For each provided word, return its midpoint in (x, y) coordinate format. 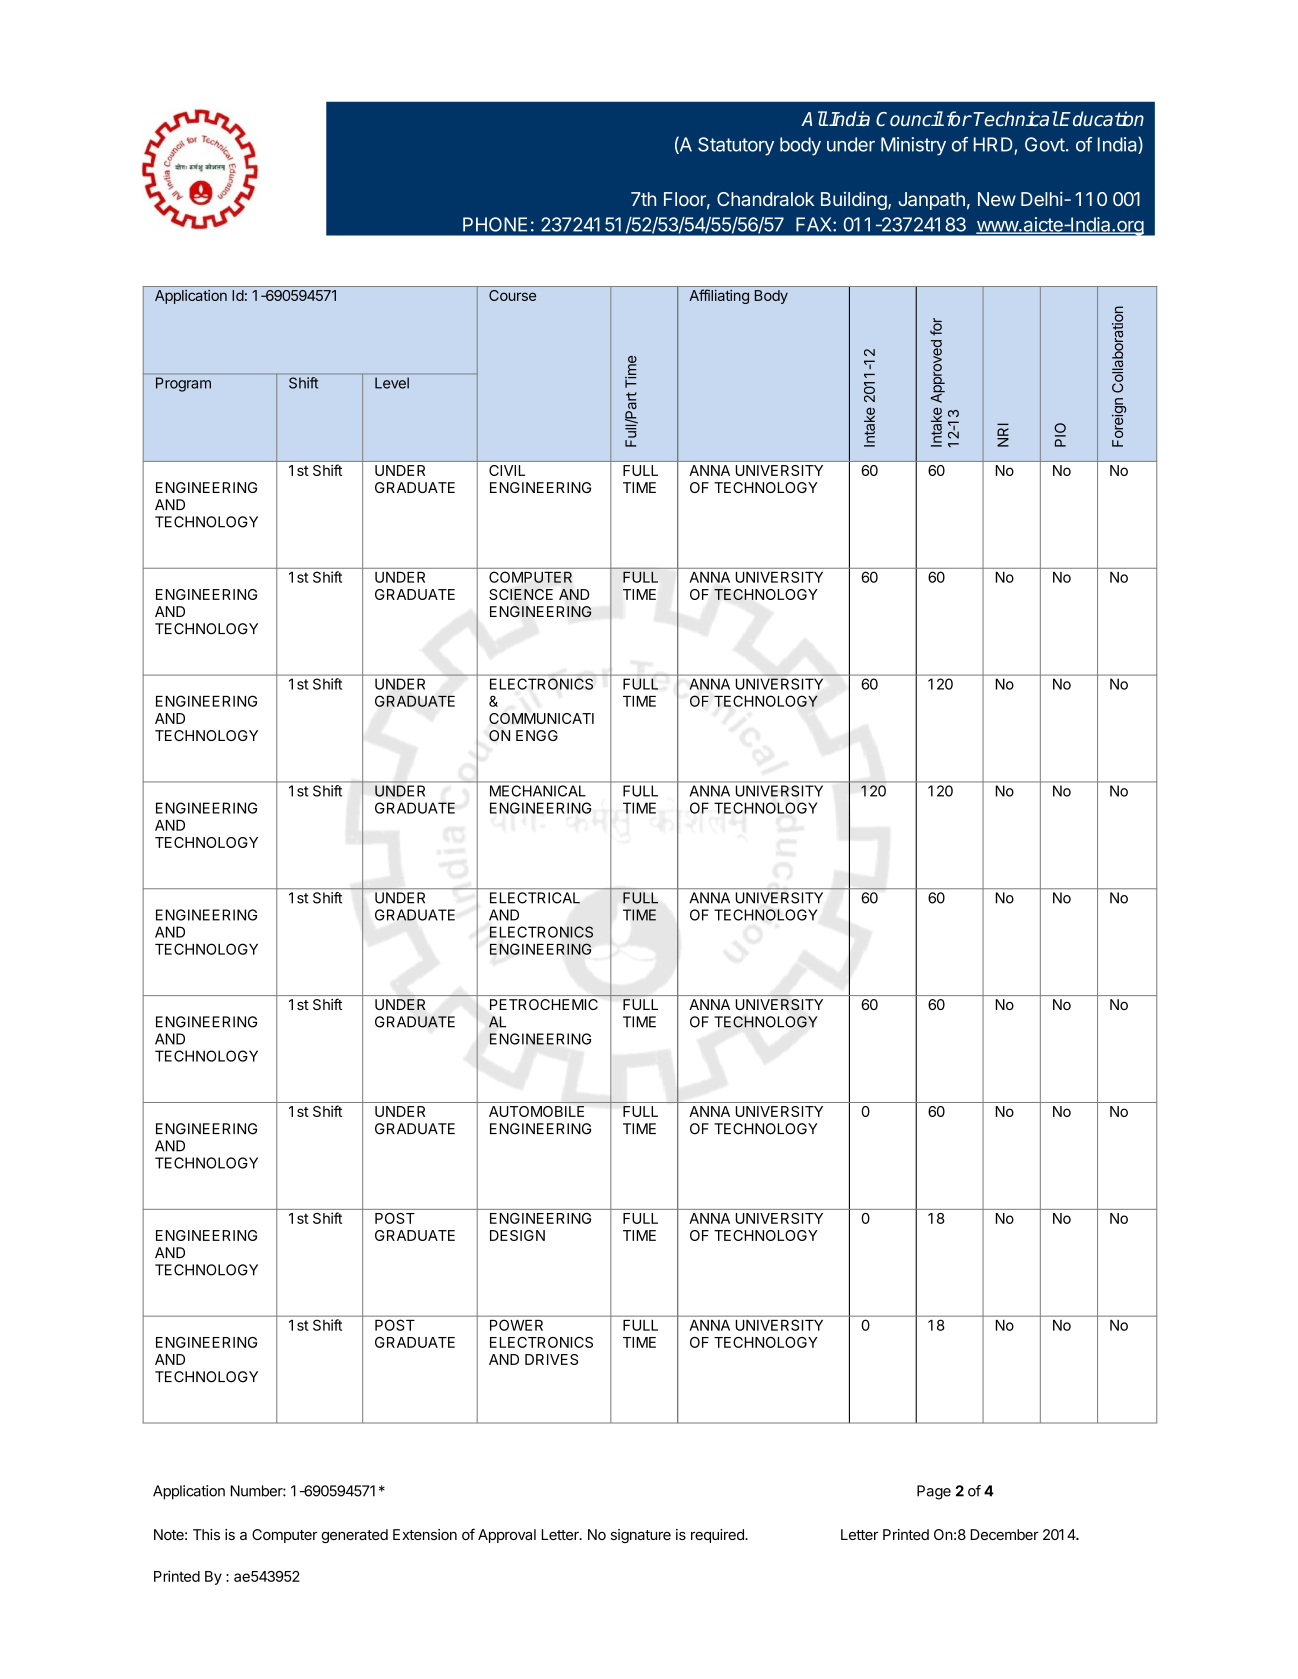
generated (354, 1536)
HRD (994, 145)
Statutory (736, 146)
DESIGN (517, 1235)
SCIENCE (521, 594)
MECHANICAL (538, 791)
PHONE (495, 224)
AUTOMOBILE (536, 1111)
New (997, 199)
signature (641, 1536)
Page (934, 1492)
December (1004, 1534)
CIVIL (507, 470)
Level (392, 383)
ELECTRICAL (535, 898)
